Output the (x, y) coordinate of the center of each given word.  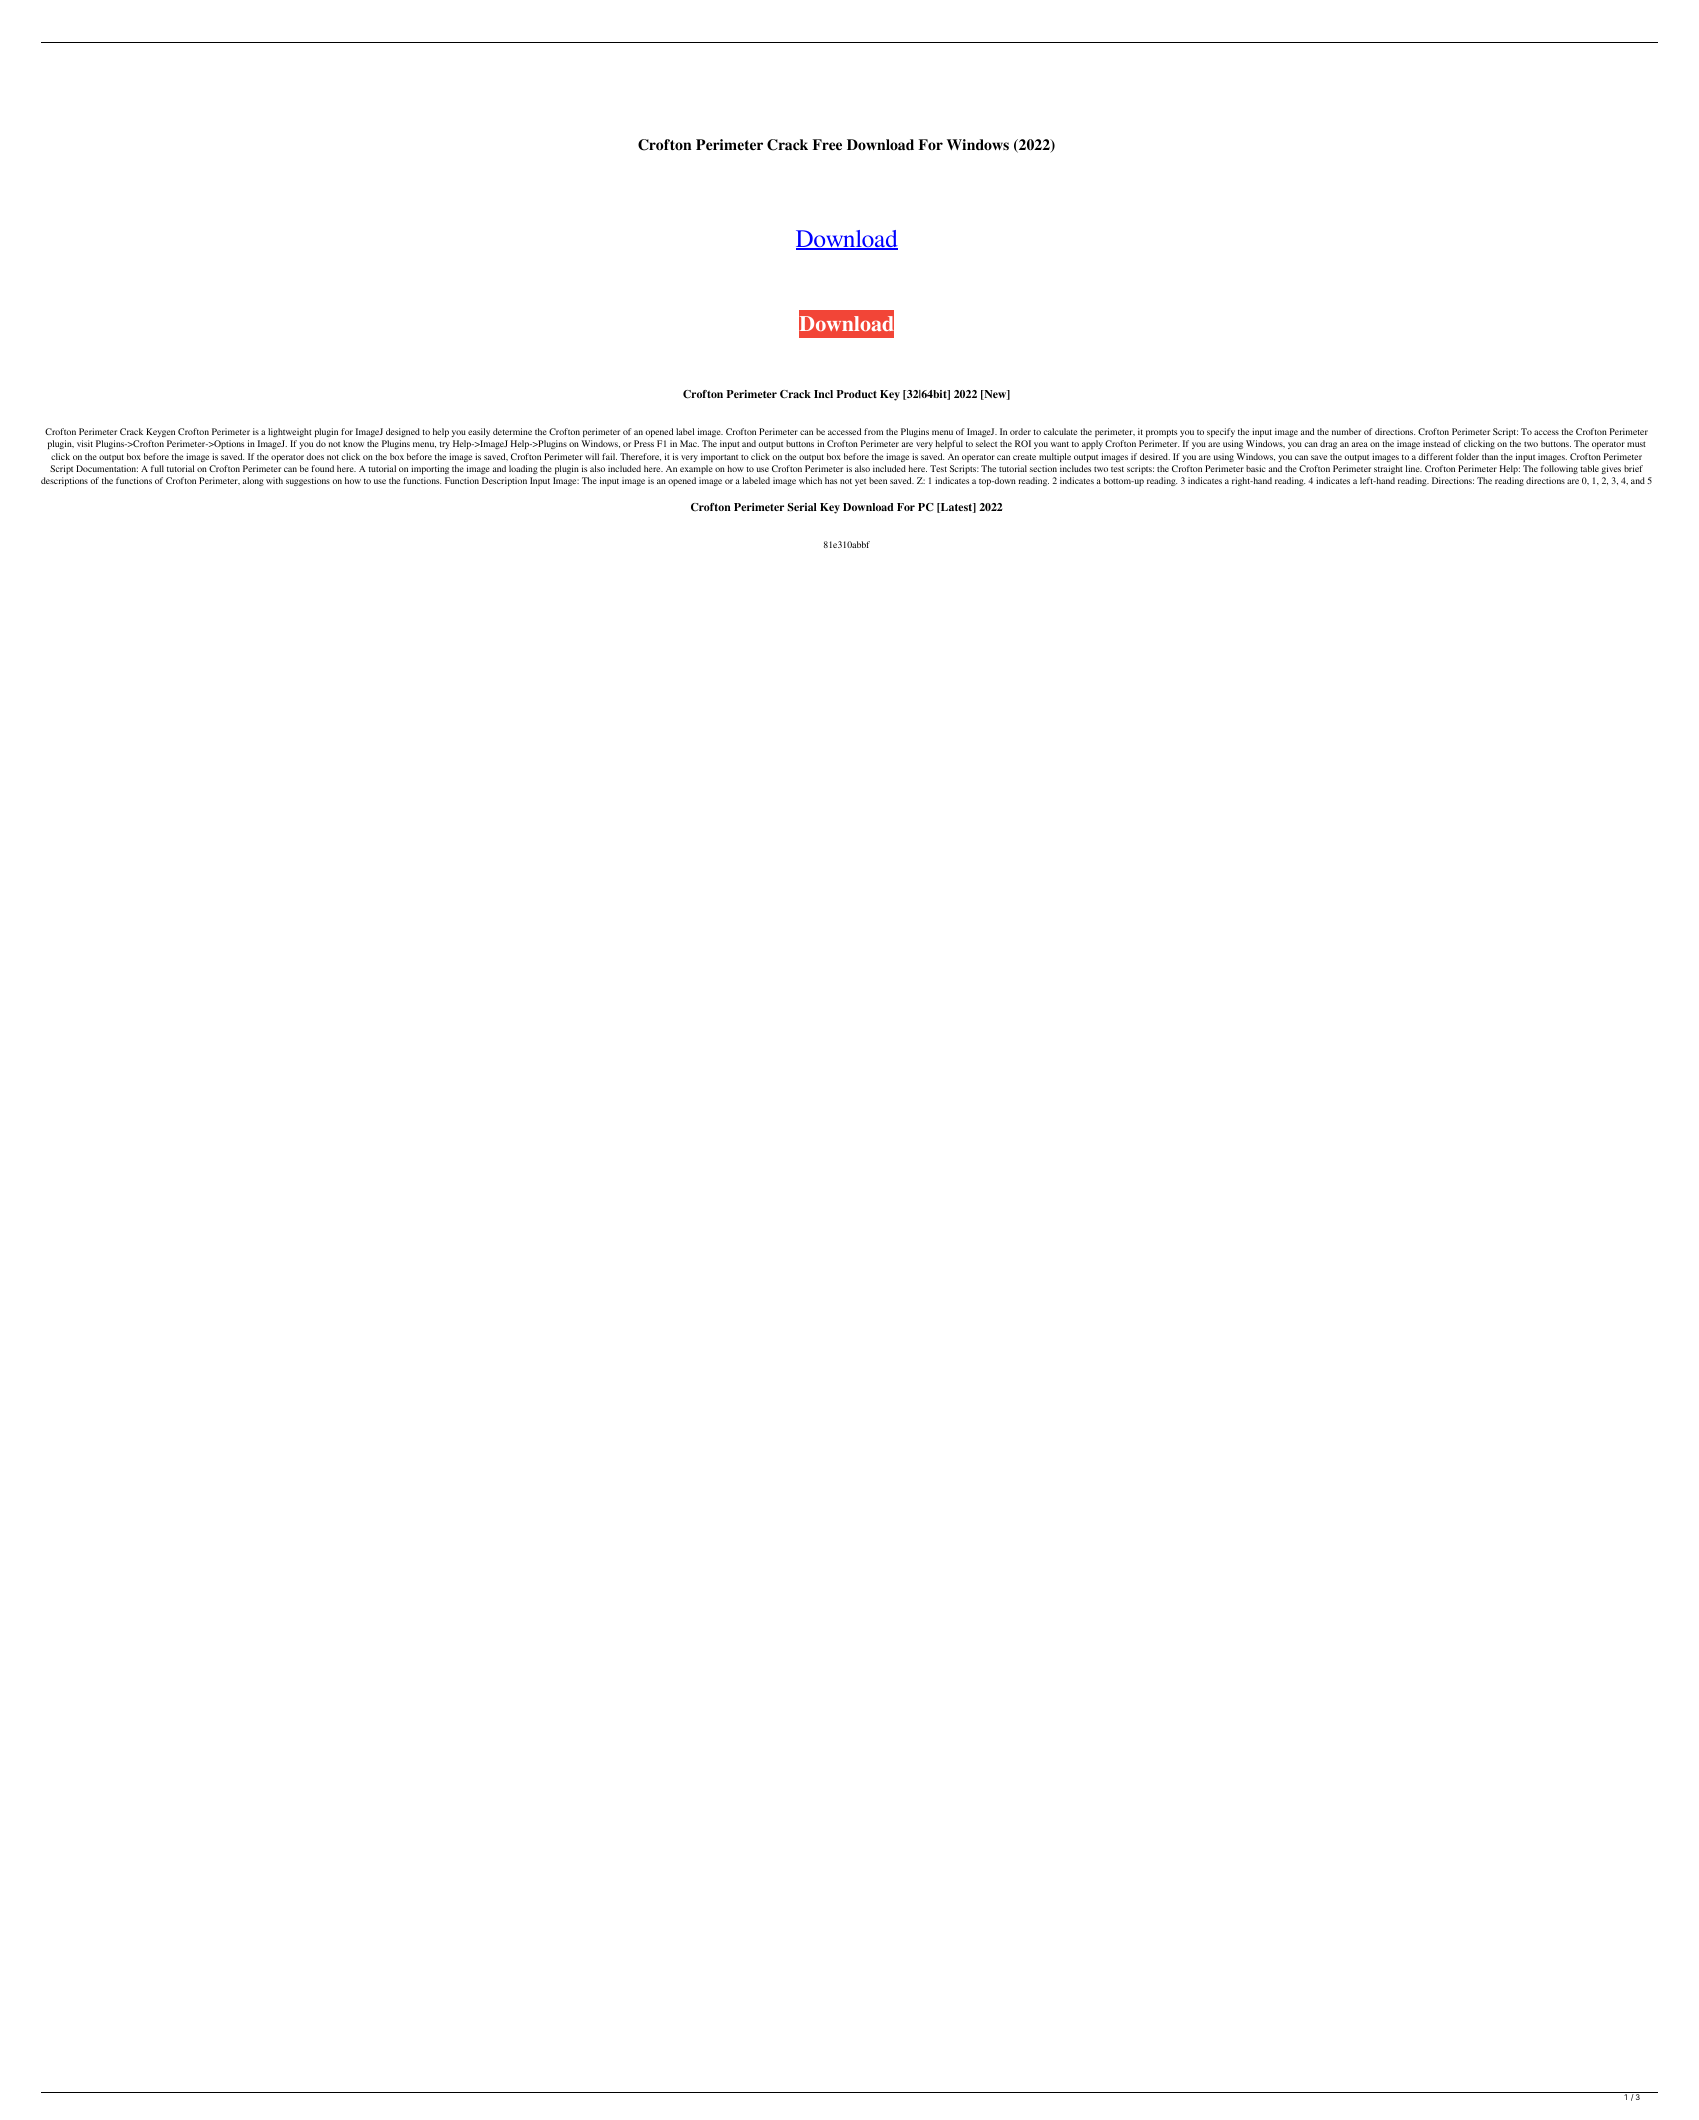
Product (857, 394)
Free (827, 144)
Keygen (160, 432)
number (1346, 431)
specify (1221, 432)
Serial (802, 507)
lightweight (290, 432)
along (253, 481)
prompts (1161, 433)
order (1020, 431)
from (873, 431)
